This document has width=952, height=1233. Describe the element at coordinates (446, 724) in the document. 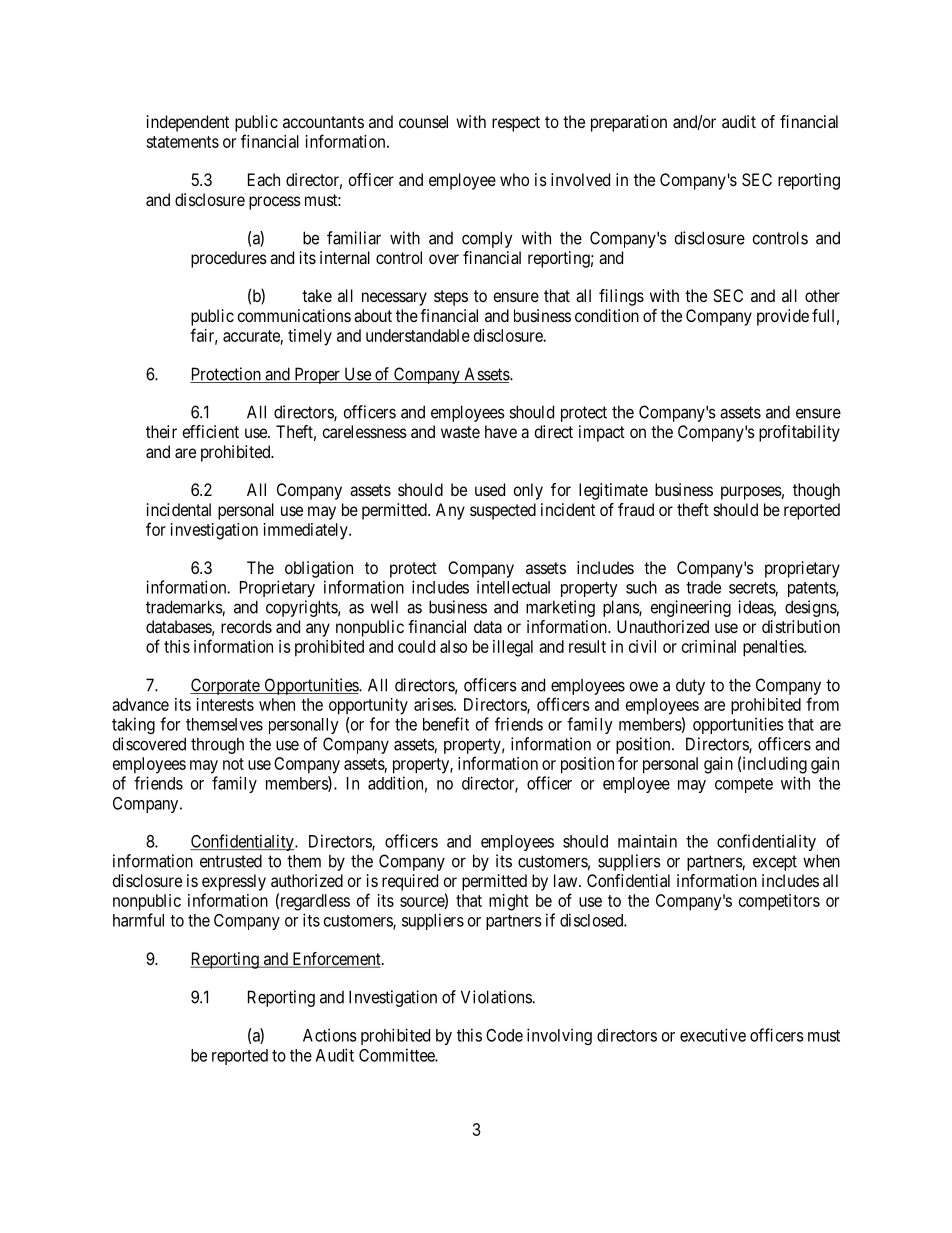

I see `benefit` at that location.
